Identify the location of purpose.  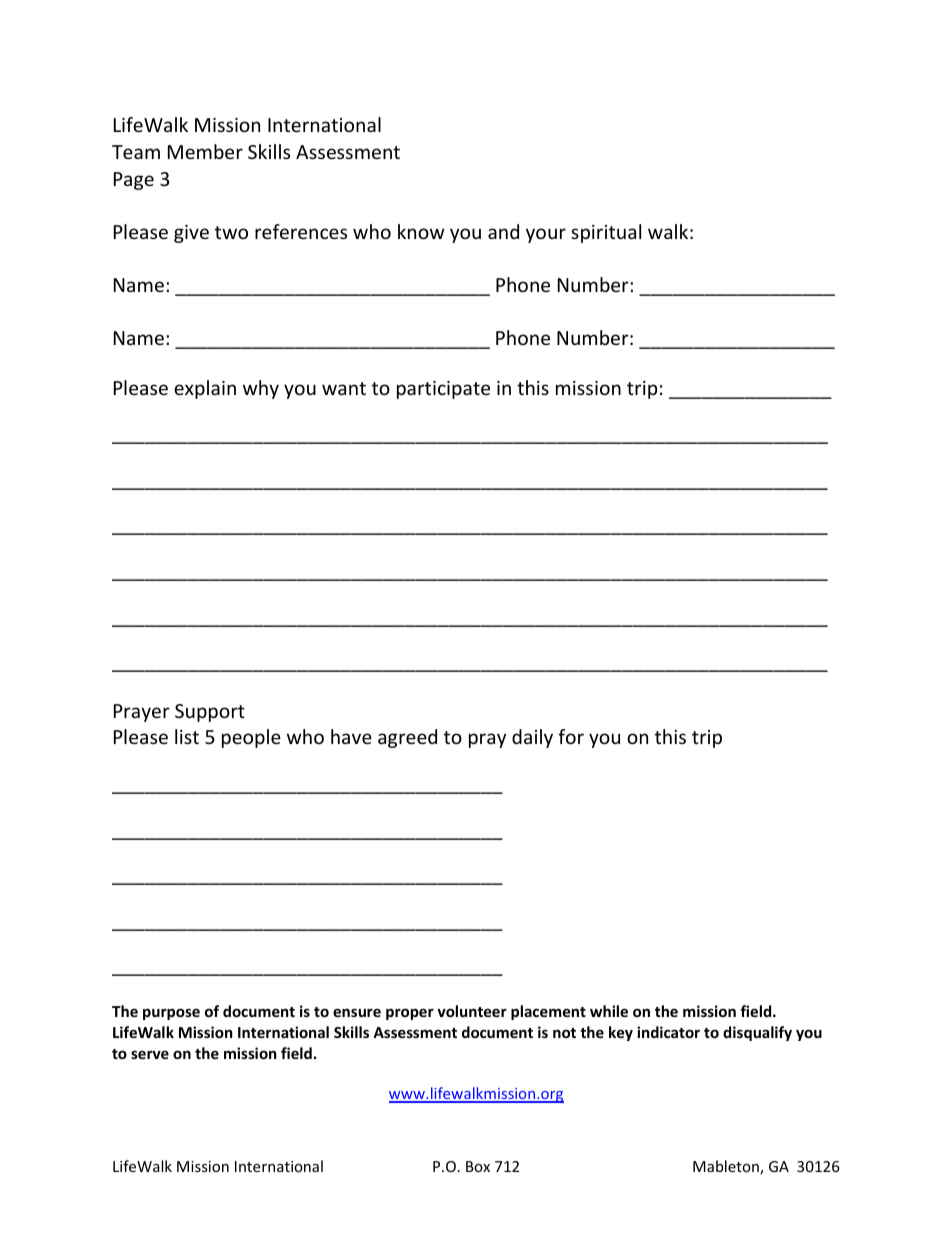
(171, 1014).
